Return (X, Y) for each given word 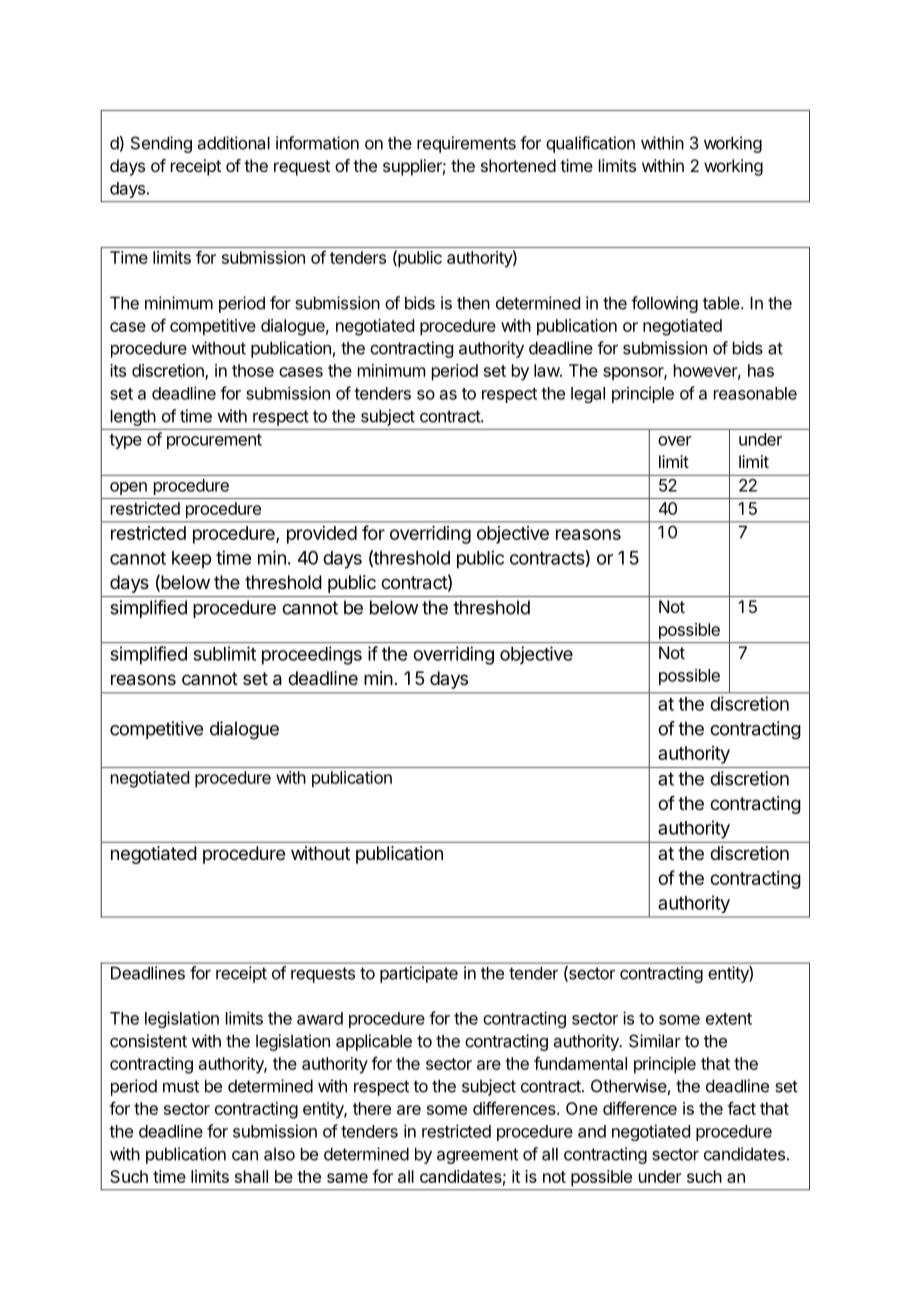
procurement (214, 441)
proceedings (312, 655)
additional (234, 143)
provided (322, 535)
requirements (466, 144)
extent (729, 1019)
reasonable (755, 393)
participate (419, 974)
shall (251, 1176)
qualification (590, 144)
